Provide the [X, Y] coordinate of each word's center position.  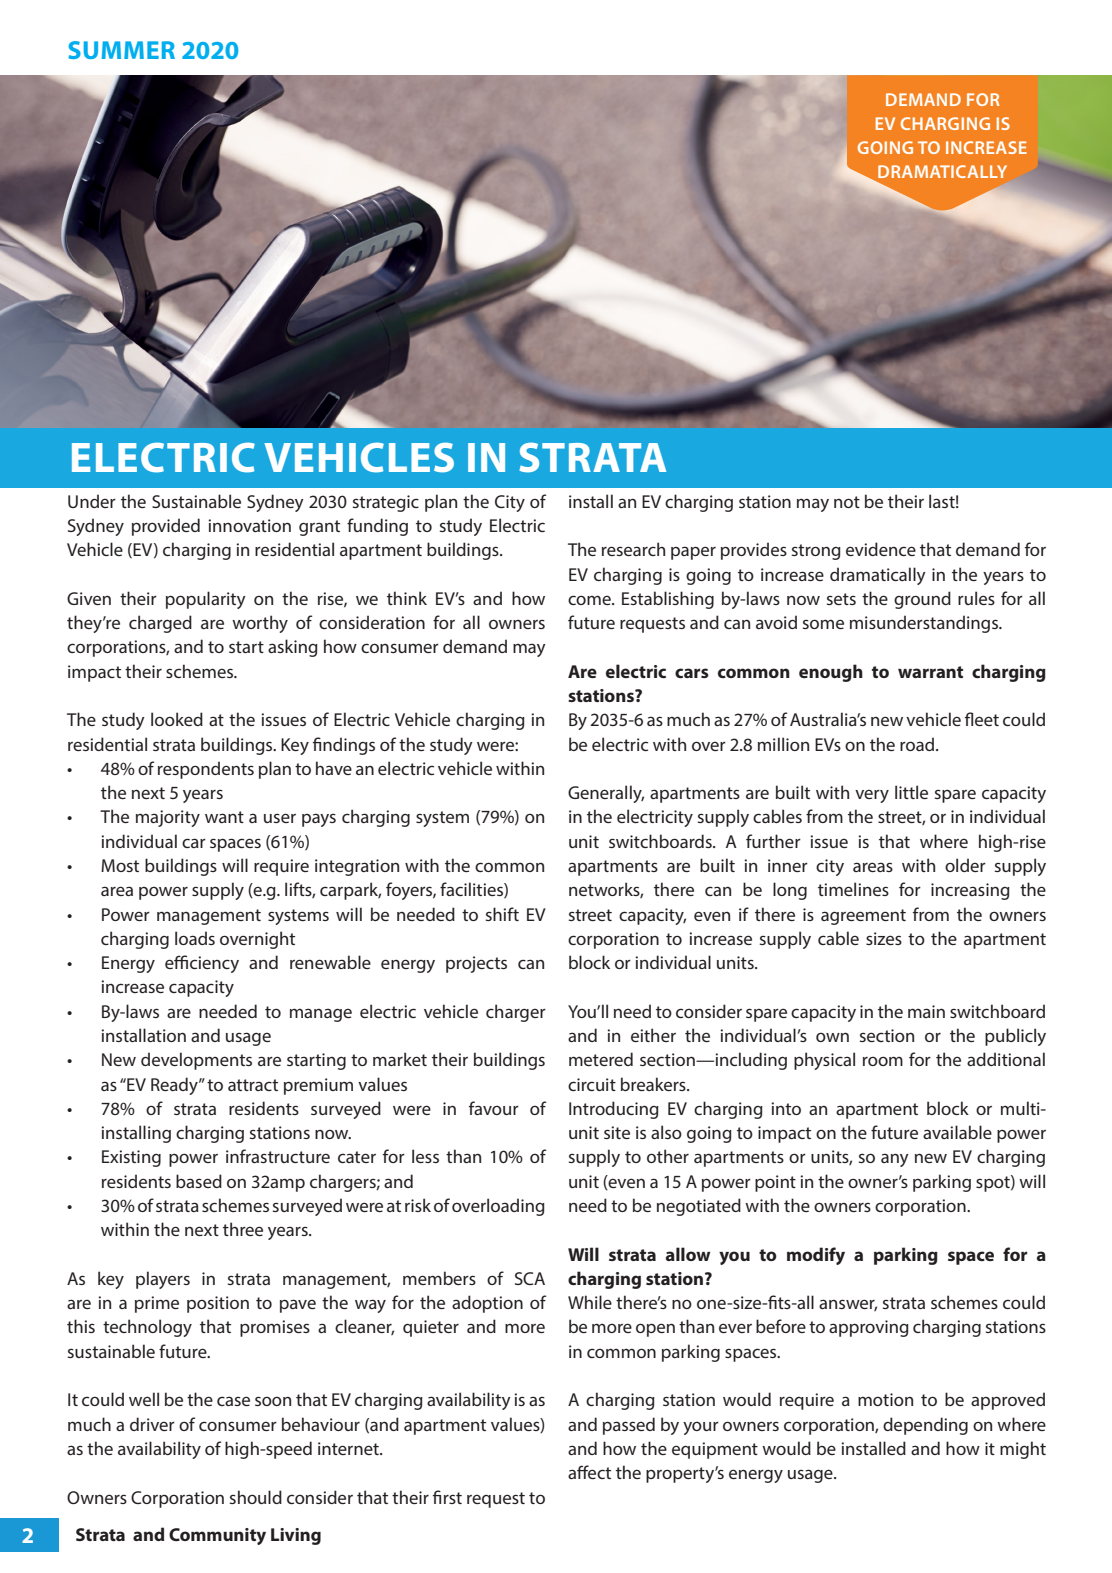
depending [925, 1426]
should [256, 1497]
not [847, 502]
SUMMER [121, 50]
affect [589, 1472]
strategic [386, 503]
